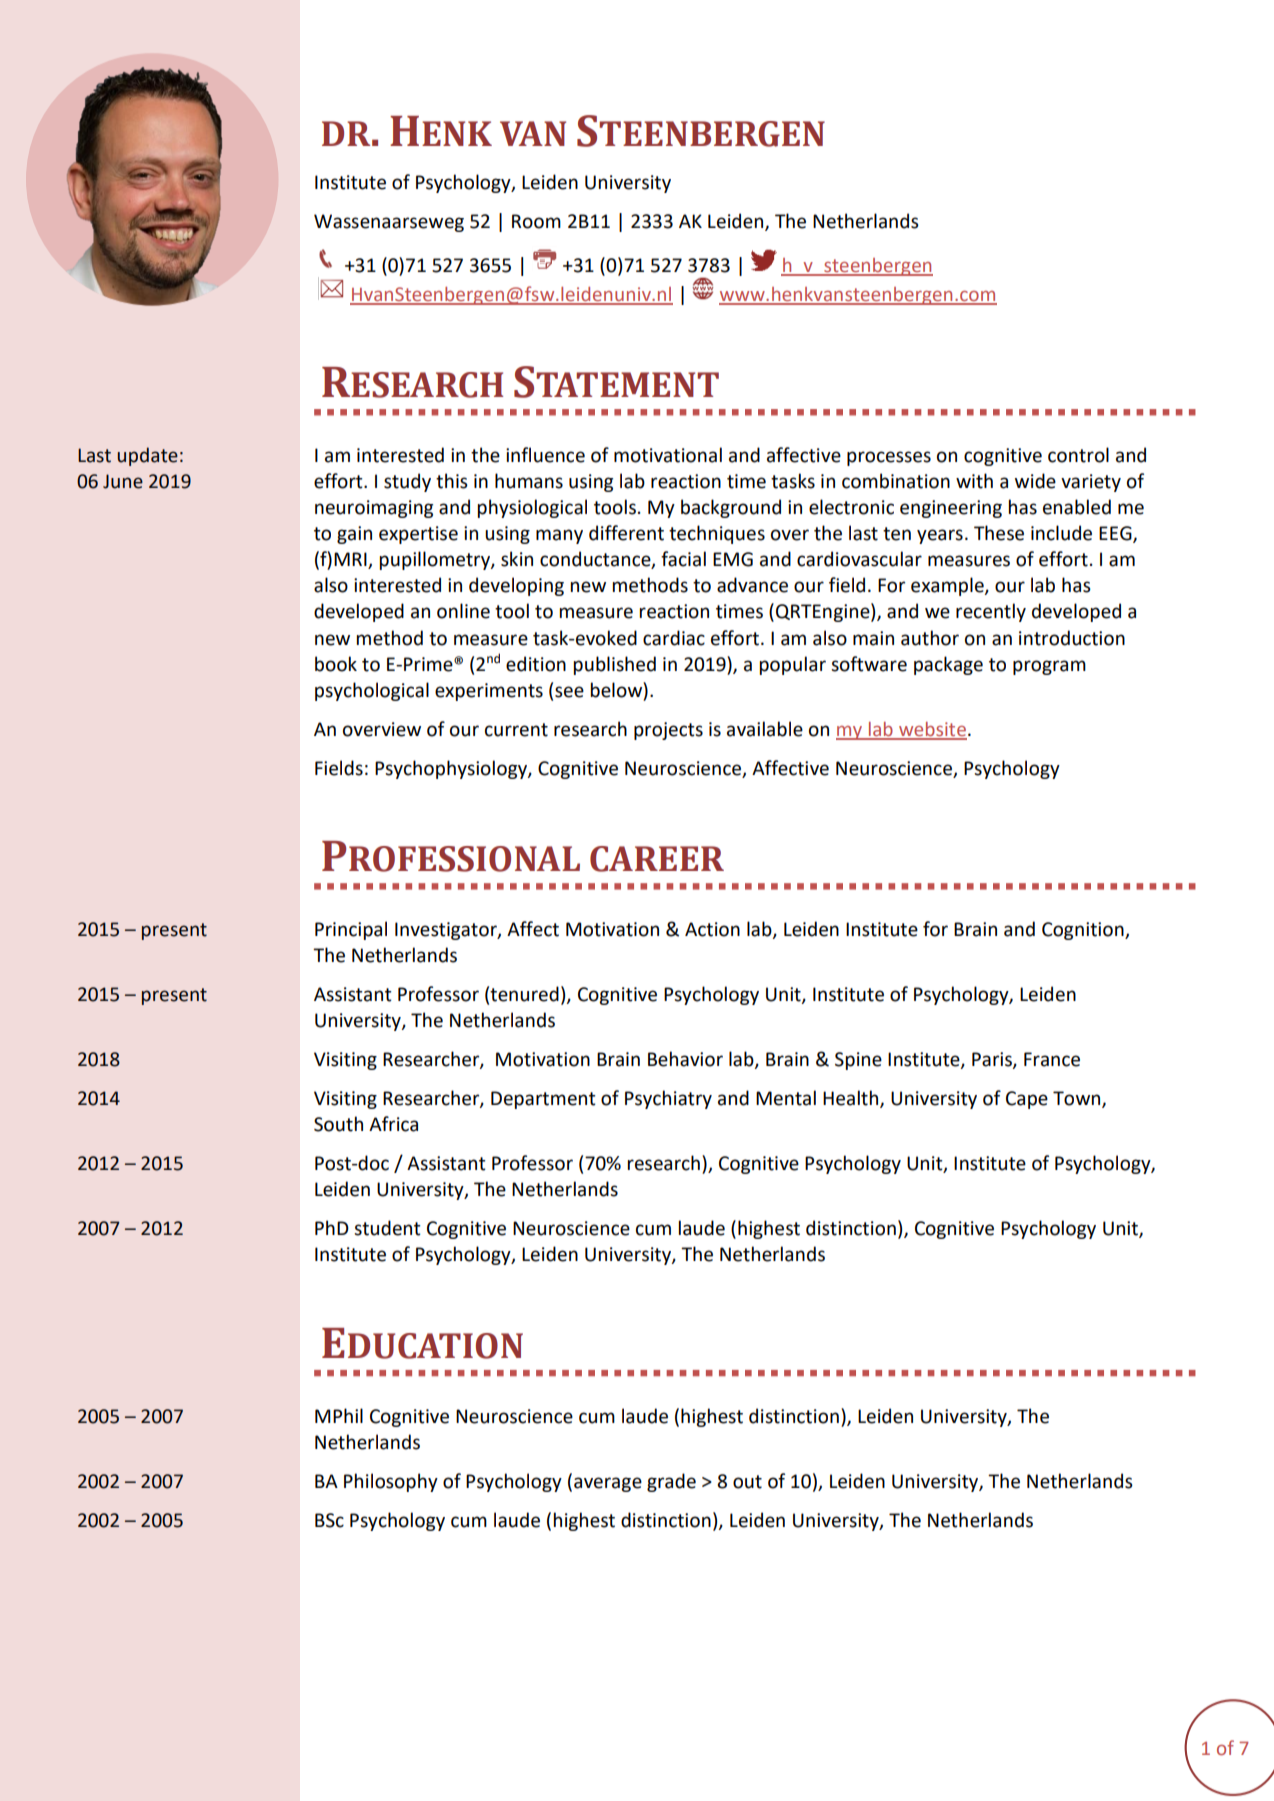  I want to click on Philosophy, so click(391, 1482).
